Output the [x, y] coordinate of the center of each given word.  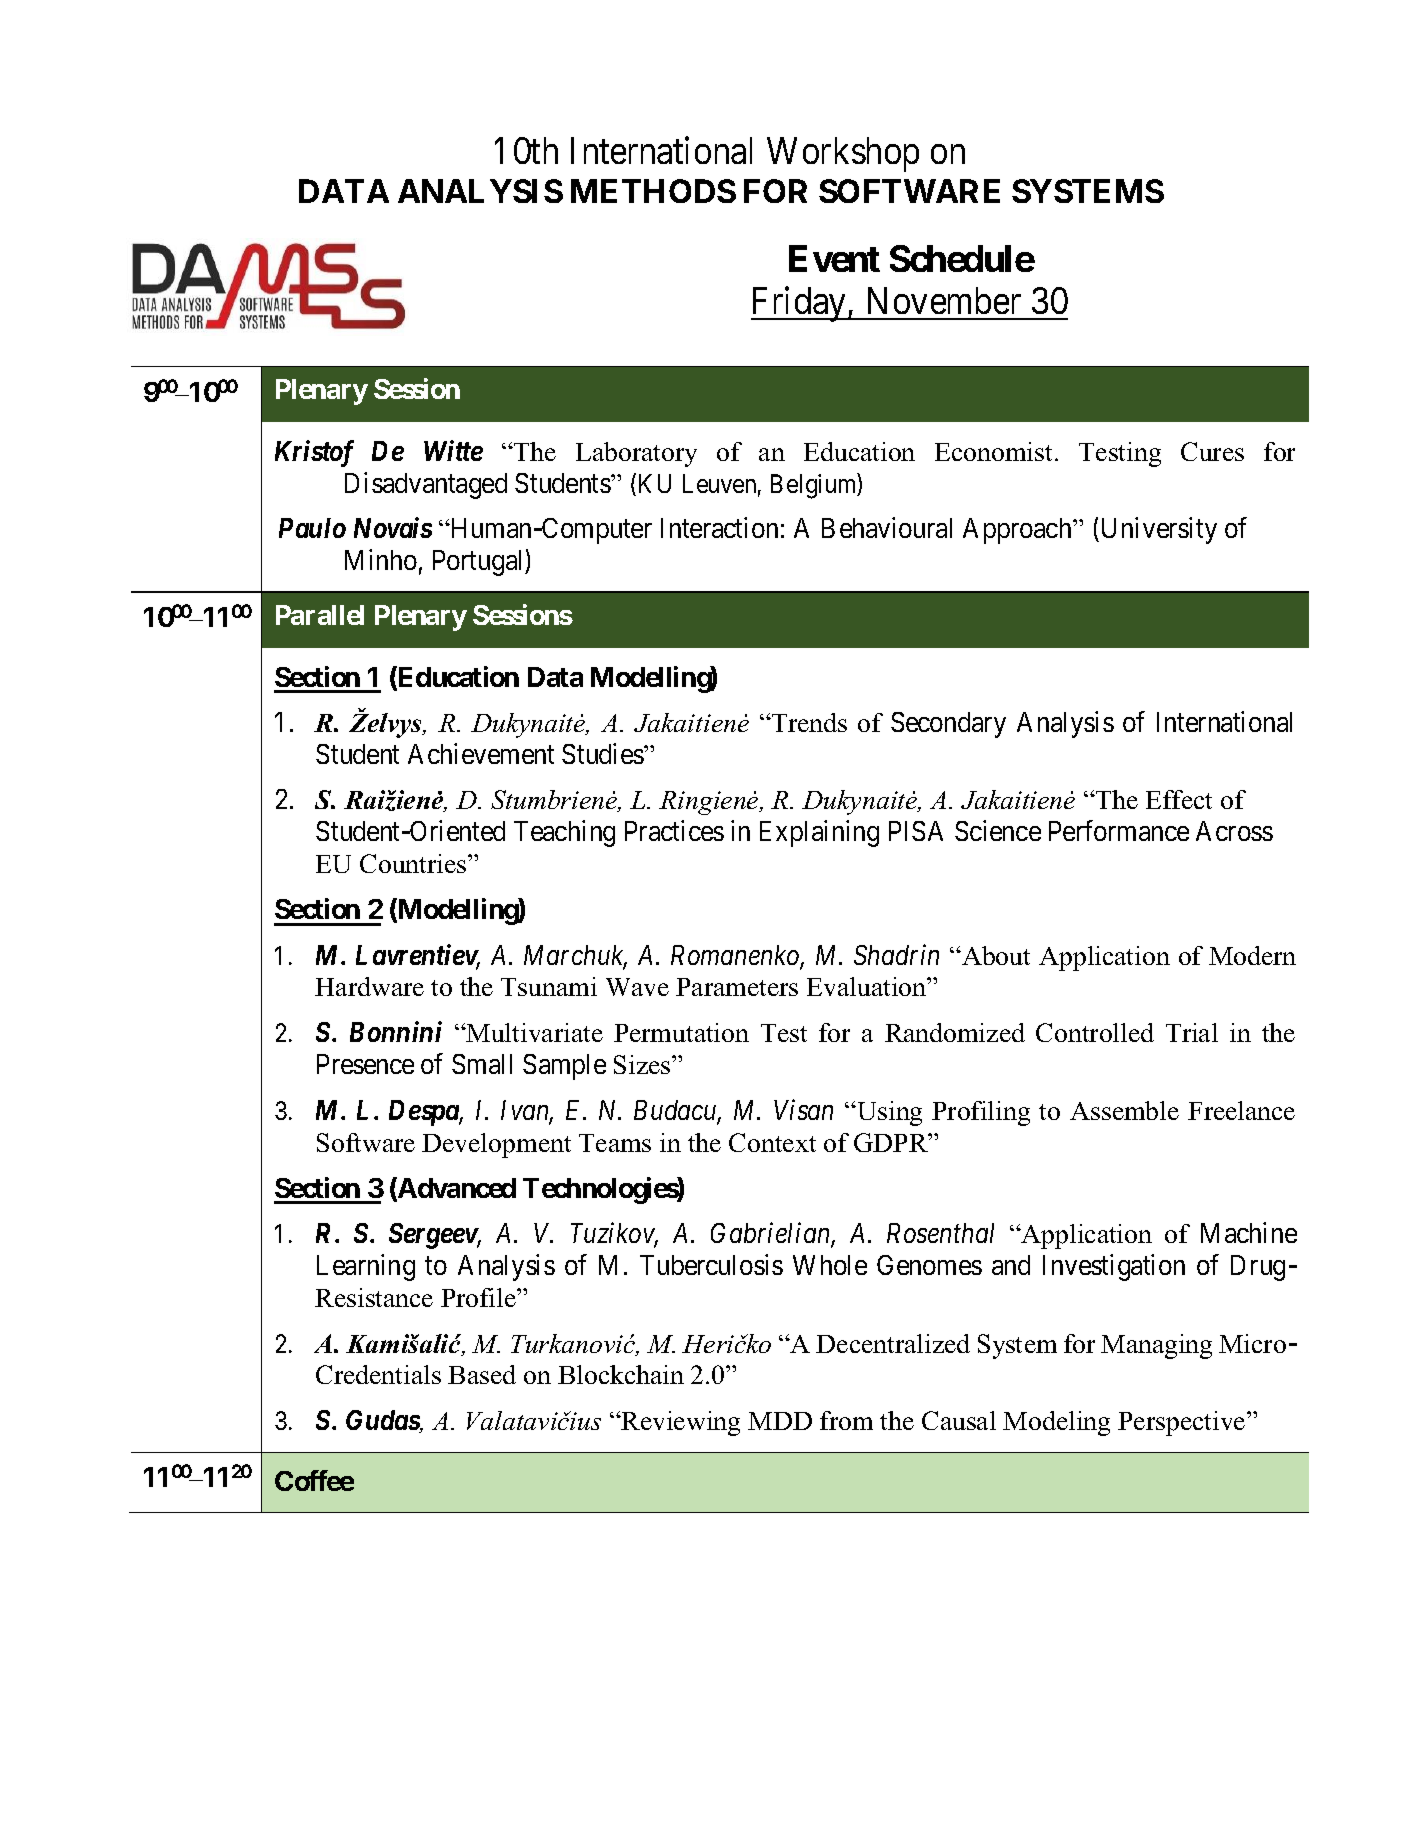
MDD [780, 1421]
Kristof [314, 453]
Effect [1179, 799]
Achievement [481, 753]
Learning [366, 1267]
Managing [1156, 1346]
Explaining [819, 833]
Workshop [843, 154]
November [944, 300]
